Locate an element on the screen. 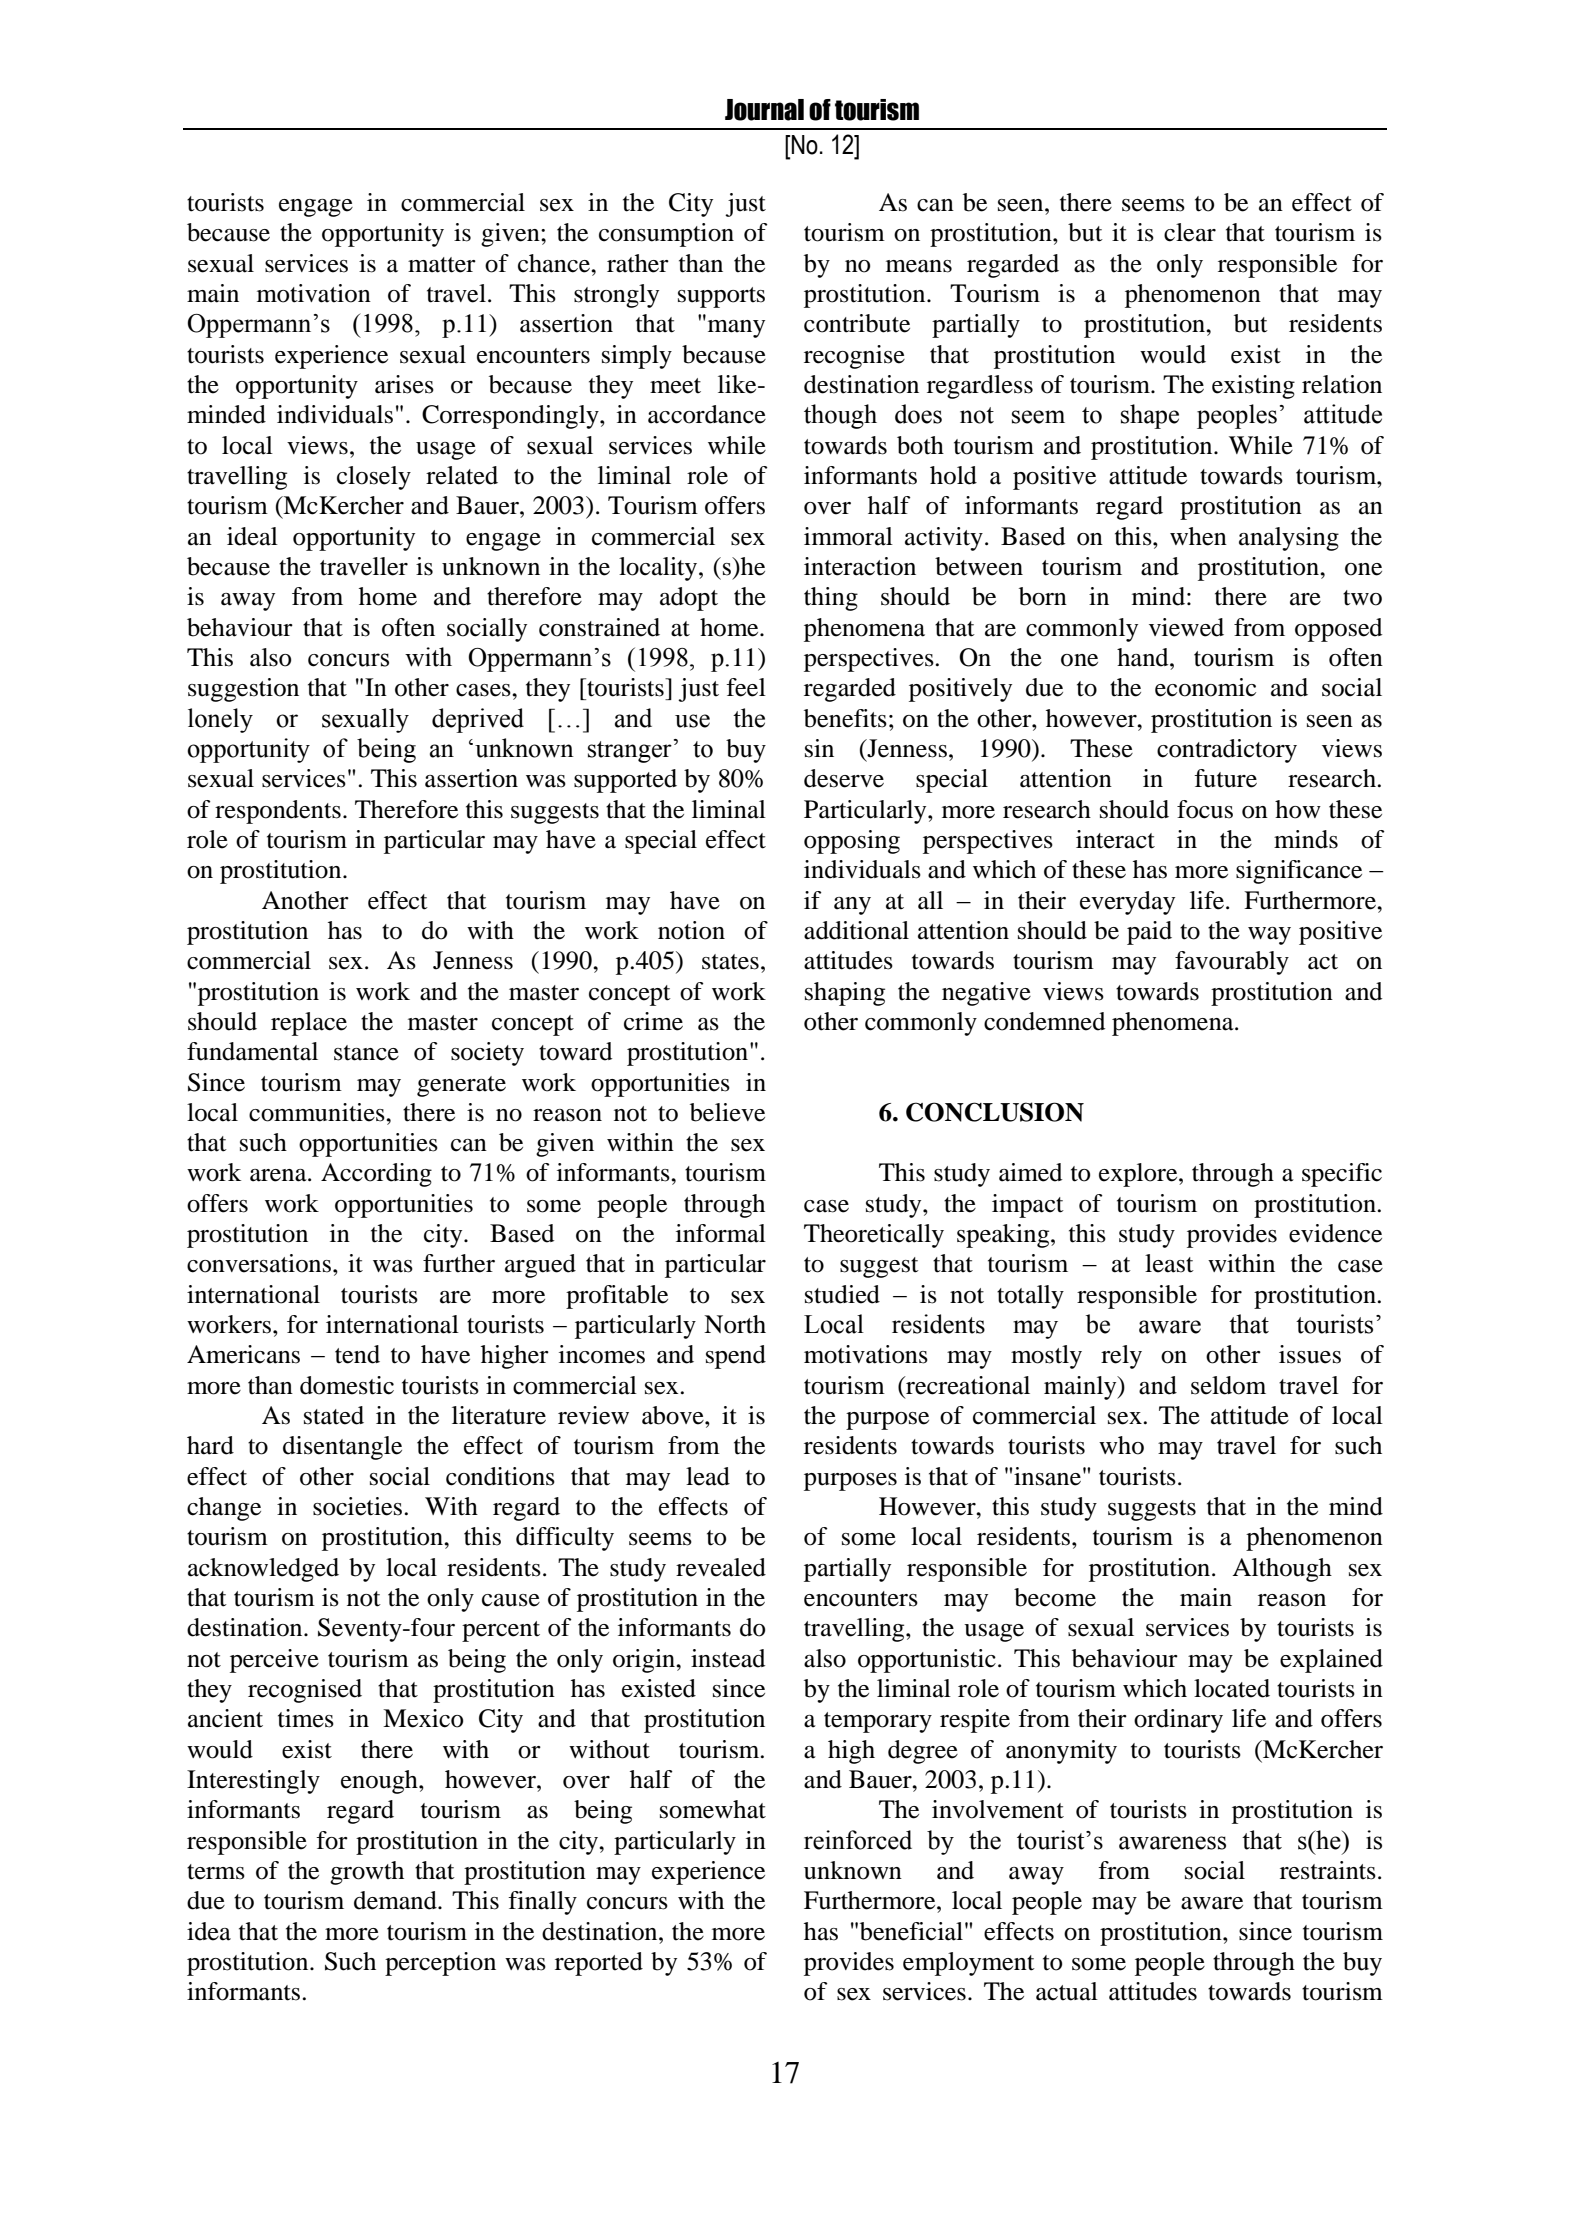 Image resolution: width=1570 pixels, height=2220 pixels. demand is located at coordinates (396, 1900).
